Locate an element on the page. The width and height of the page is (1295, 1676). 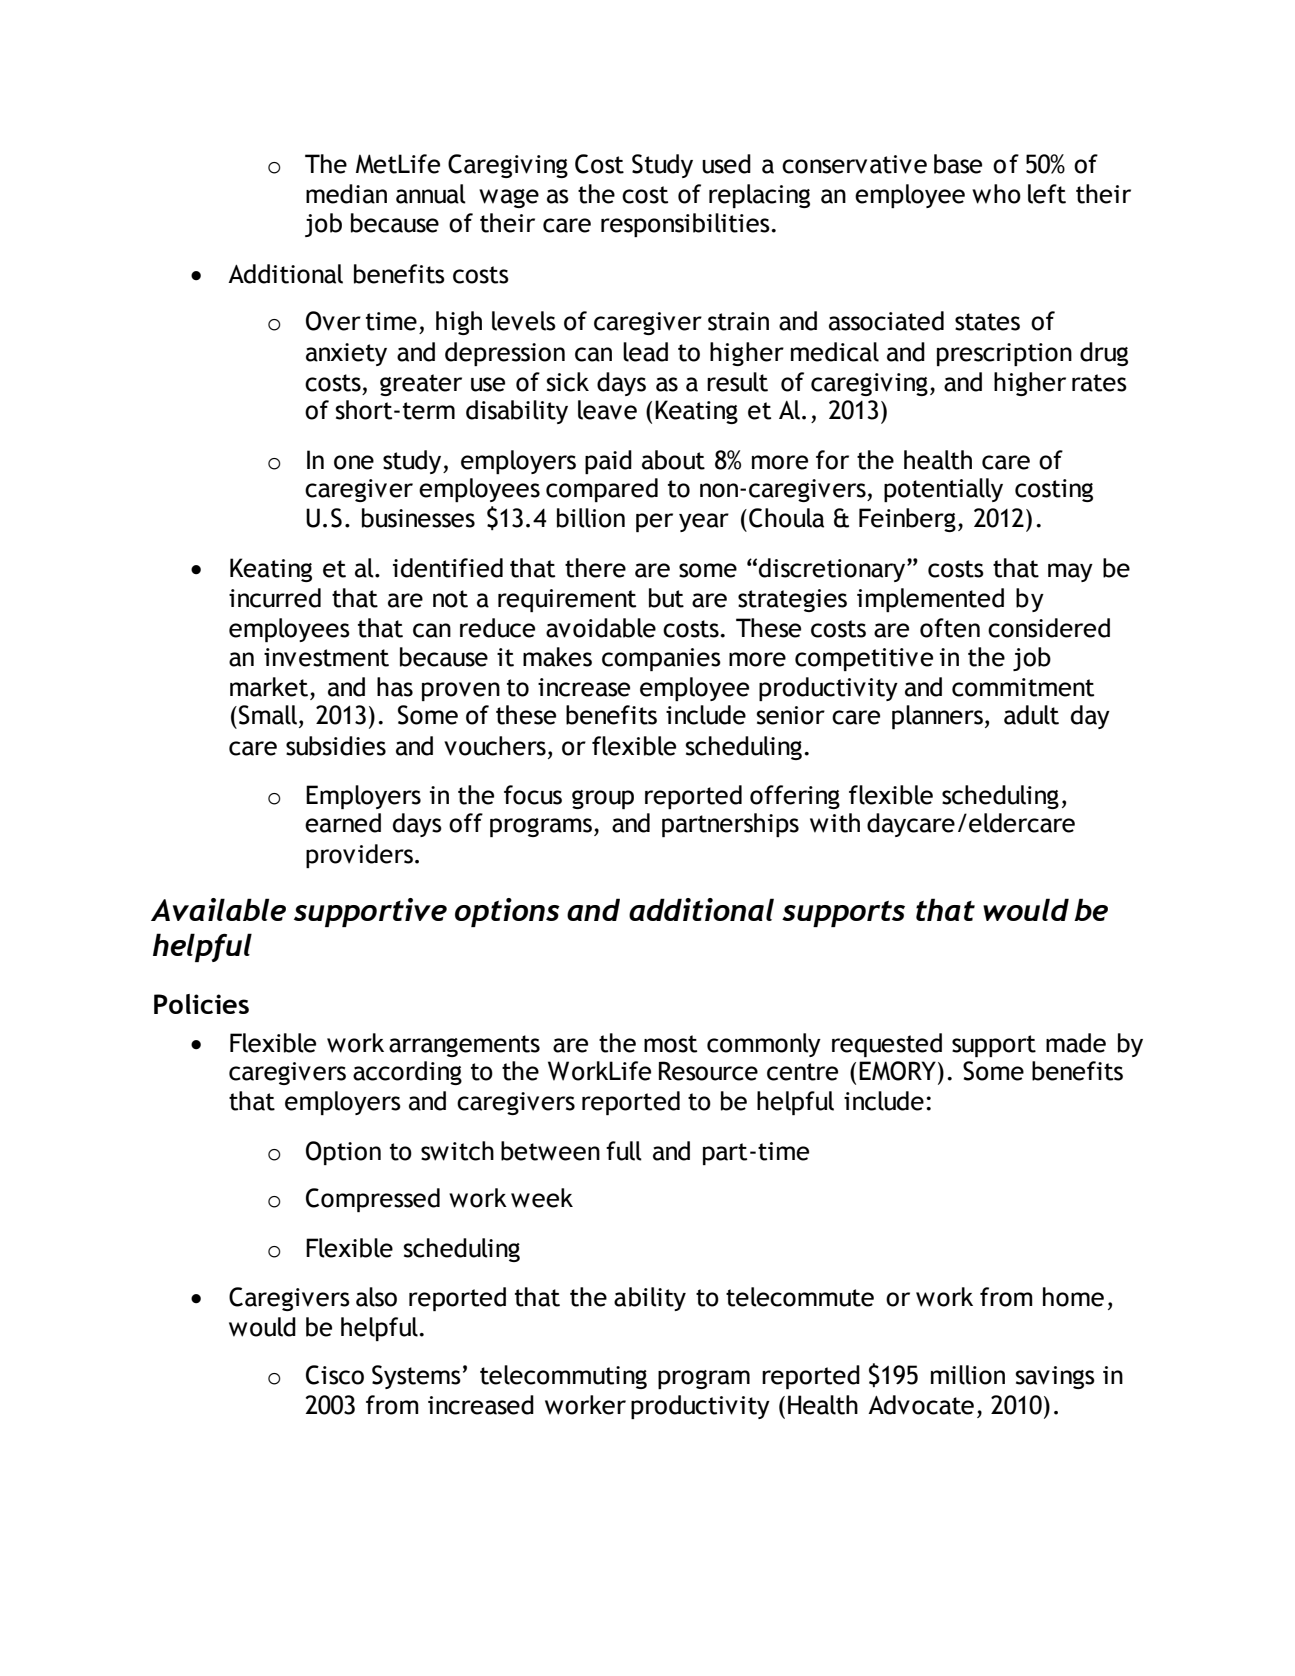
adult is located at coordinates (1031, 715).
